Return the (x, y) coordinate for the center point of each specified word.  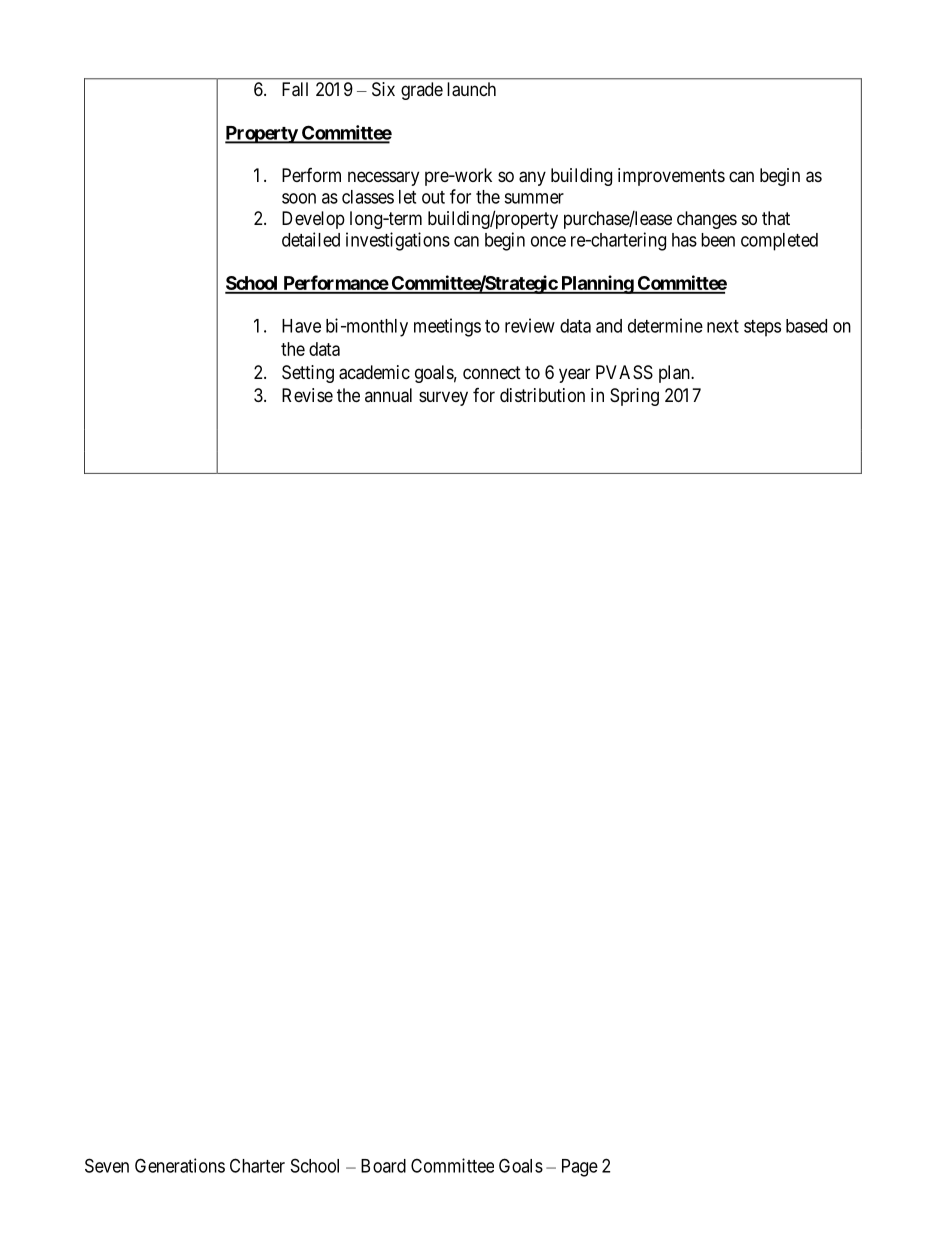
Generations (180, 1165)
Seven (107, 1165)
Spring (634, 397)
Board (383, 1166)
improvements (671, 177)
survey (443, 398)
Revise (307, 395)
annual (388, 395)
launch (471, 89)
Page (580, 1168)
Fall (295, 89)
